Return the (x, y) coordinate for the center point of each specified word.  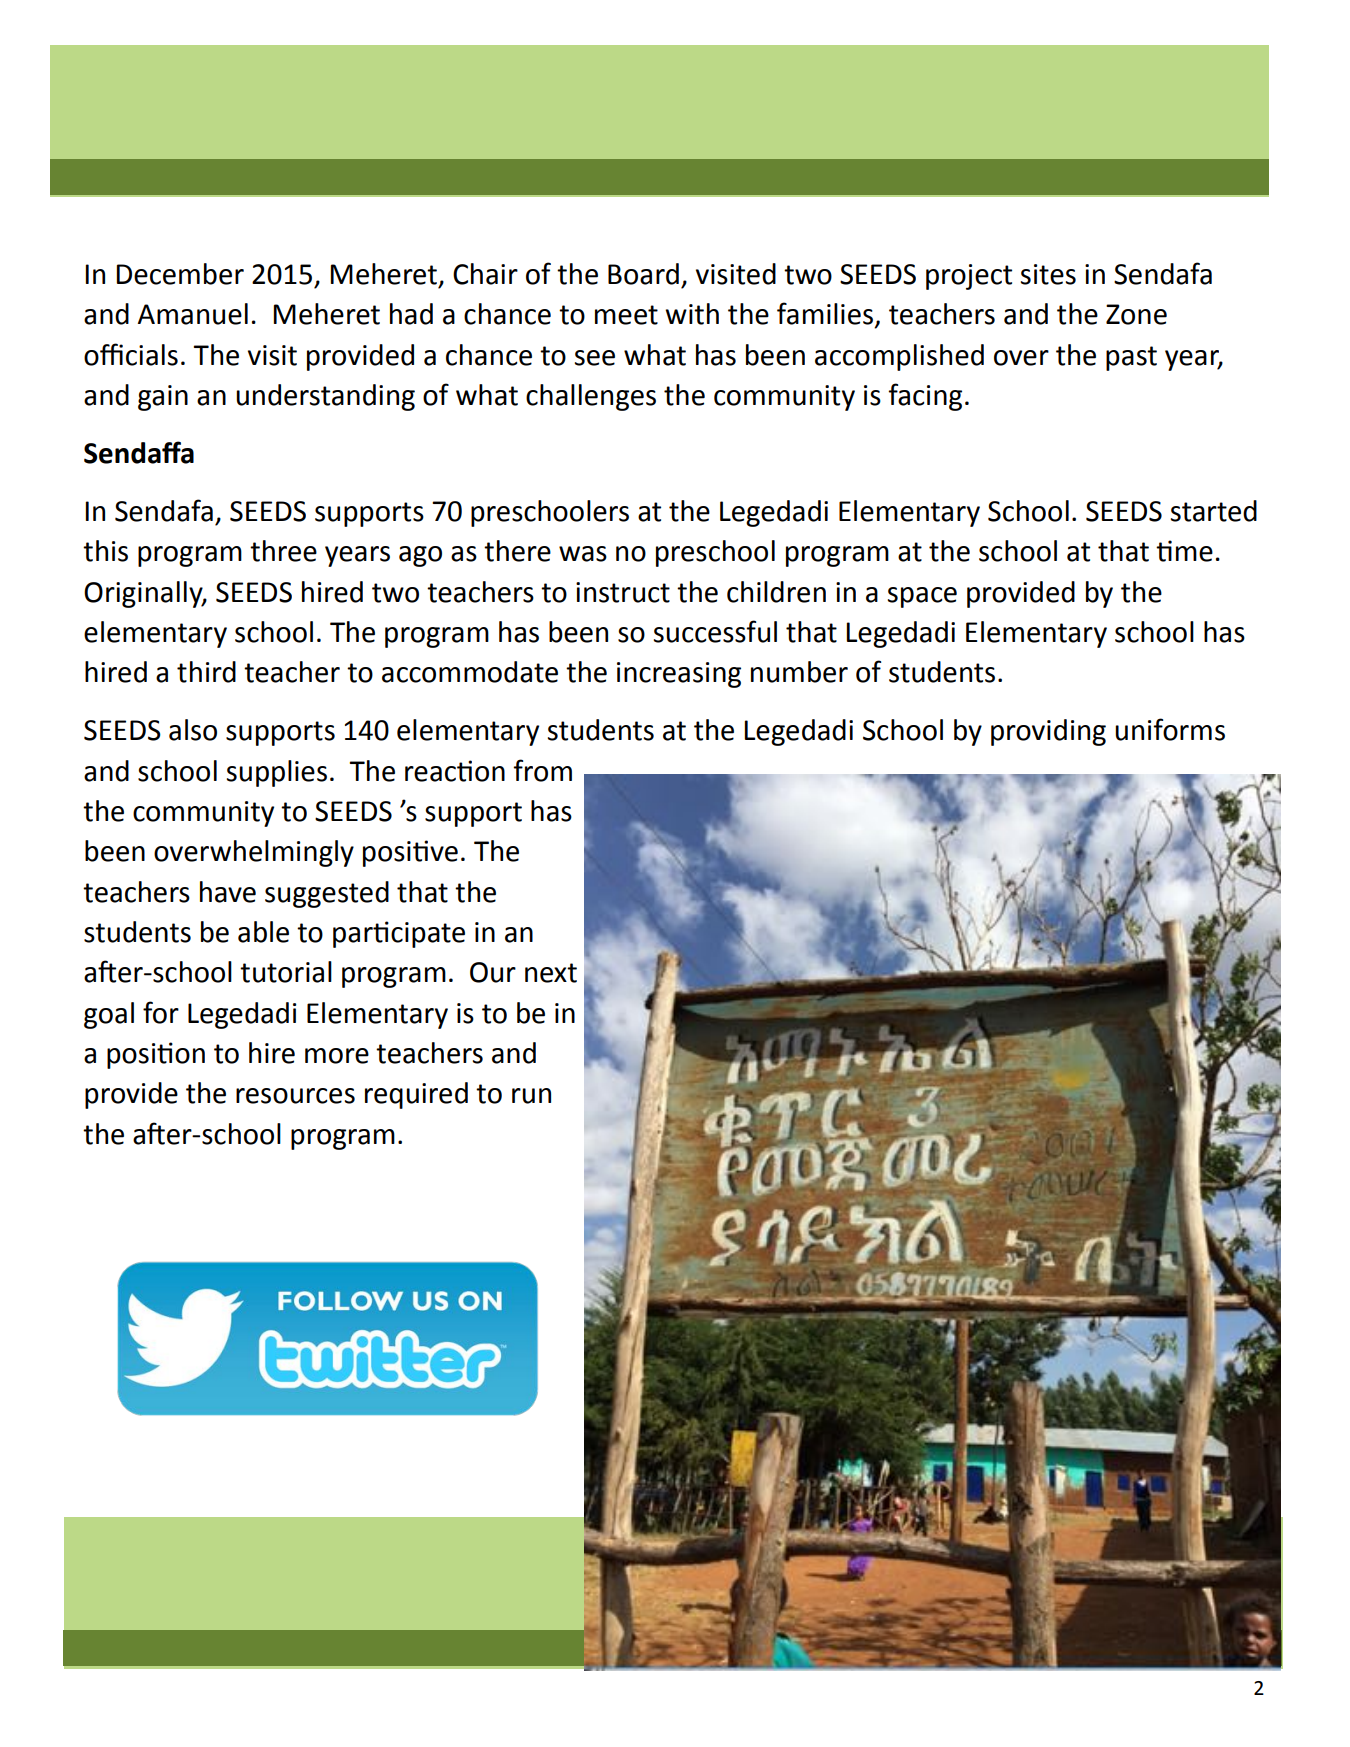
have (228, 892)
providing (1048, 732)
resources (295, 1096)
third (206, 672)
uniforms (1170, 729)
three (283, 551)
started (1214, 511)
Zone (1136, 314)
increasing (679, 675)
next (551, 973)
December (180, 274)
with (692, 314)
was (583, 554)
